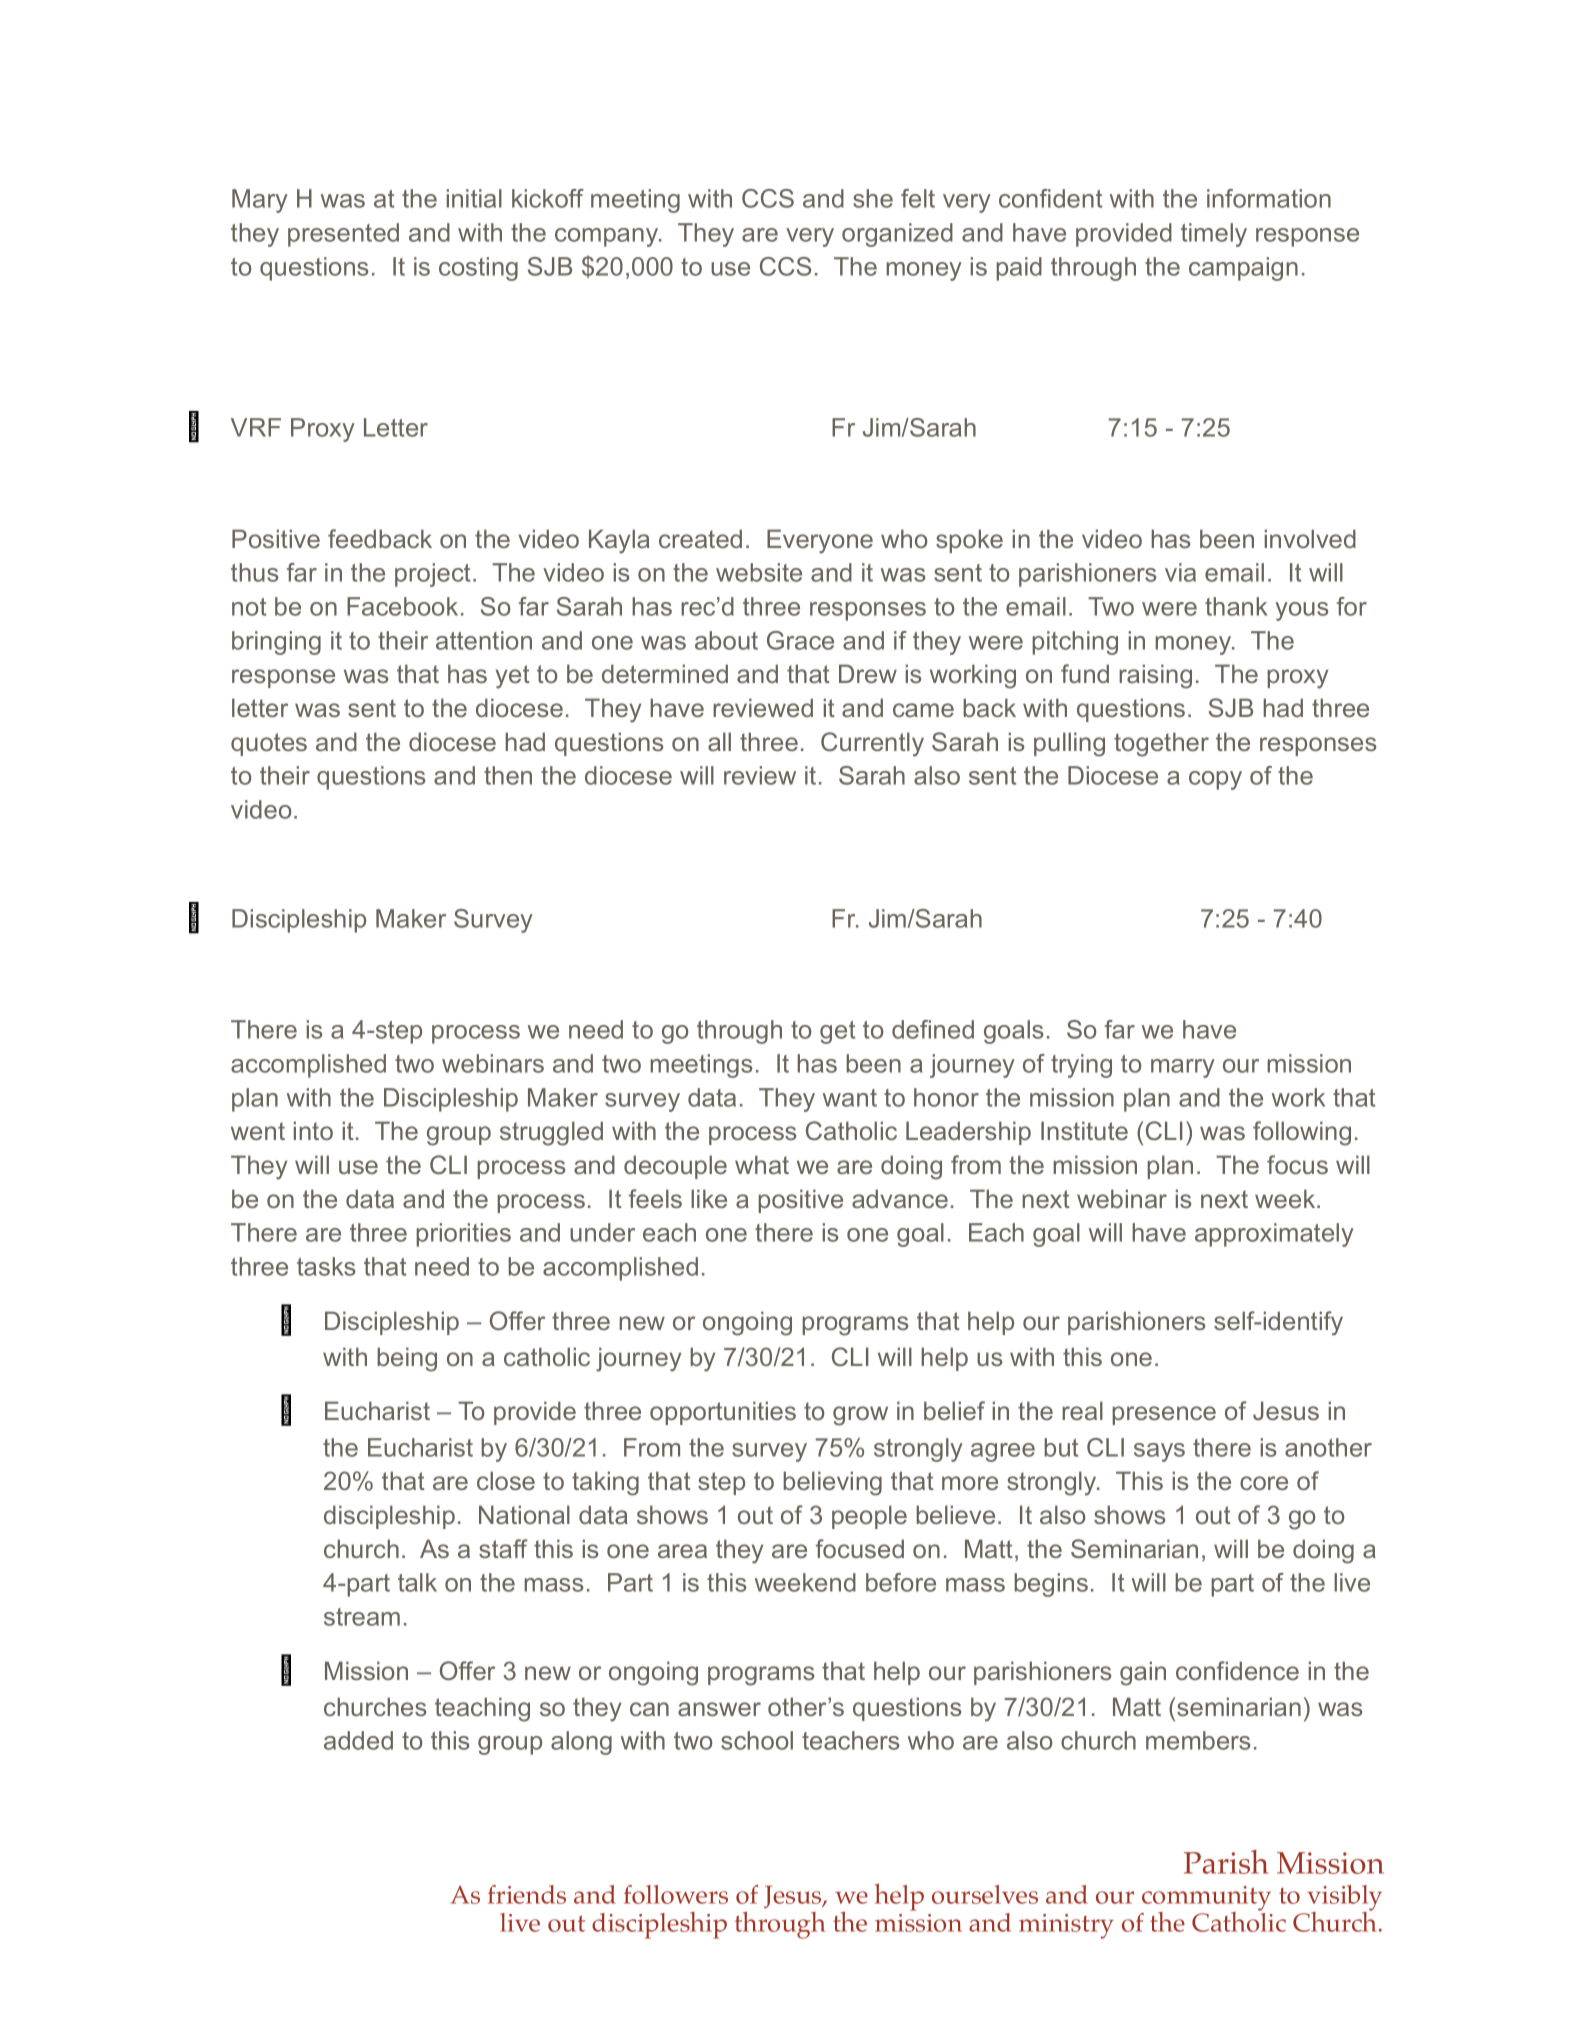  I want to click on friends, so click(527, 1894).
